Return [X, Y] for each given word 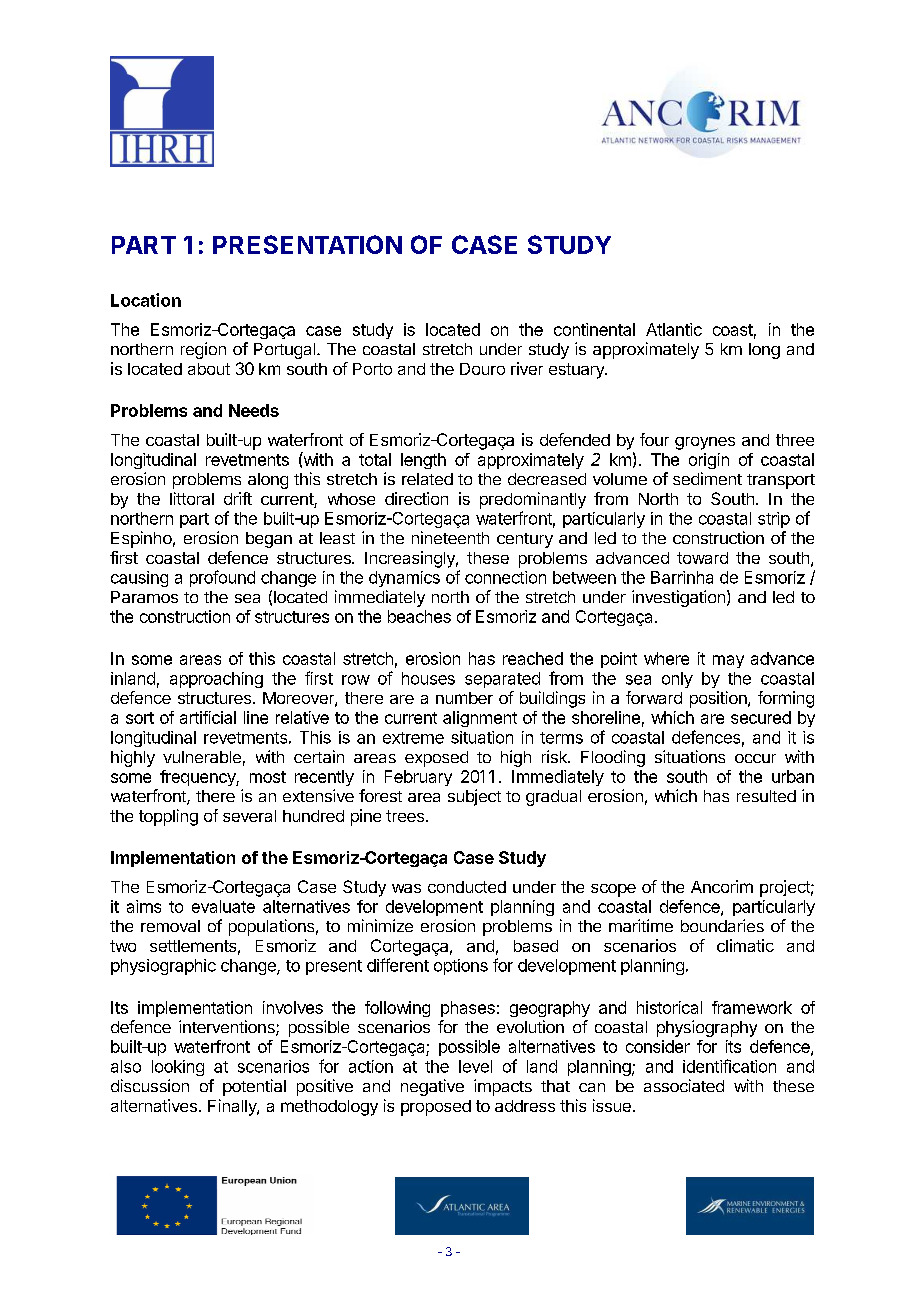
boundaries [722, 925]
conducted [467, 887]
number [464, 698]
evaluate [223, 906]
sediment [707, 478]
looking [178, 1068]
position [719, 699]
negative [432, 1087]
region [203, 350]
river [527, 368]
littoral [192, 498]
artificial [208, 717]
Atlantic [674, 329]
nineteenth [450, 537]
